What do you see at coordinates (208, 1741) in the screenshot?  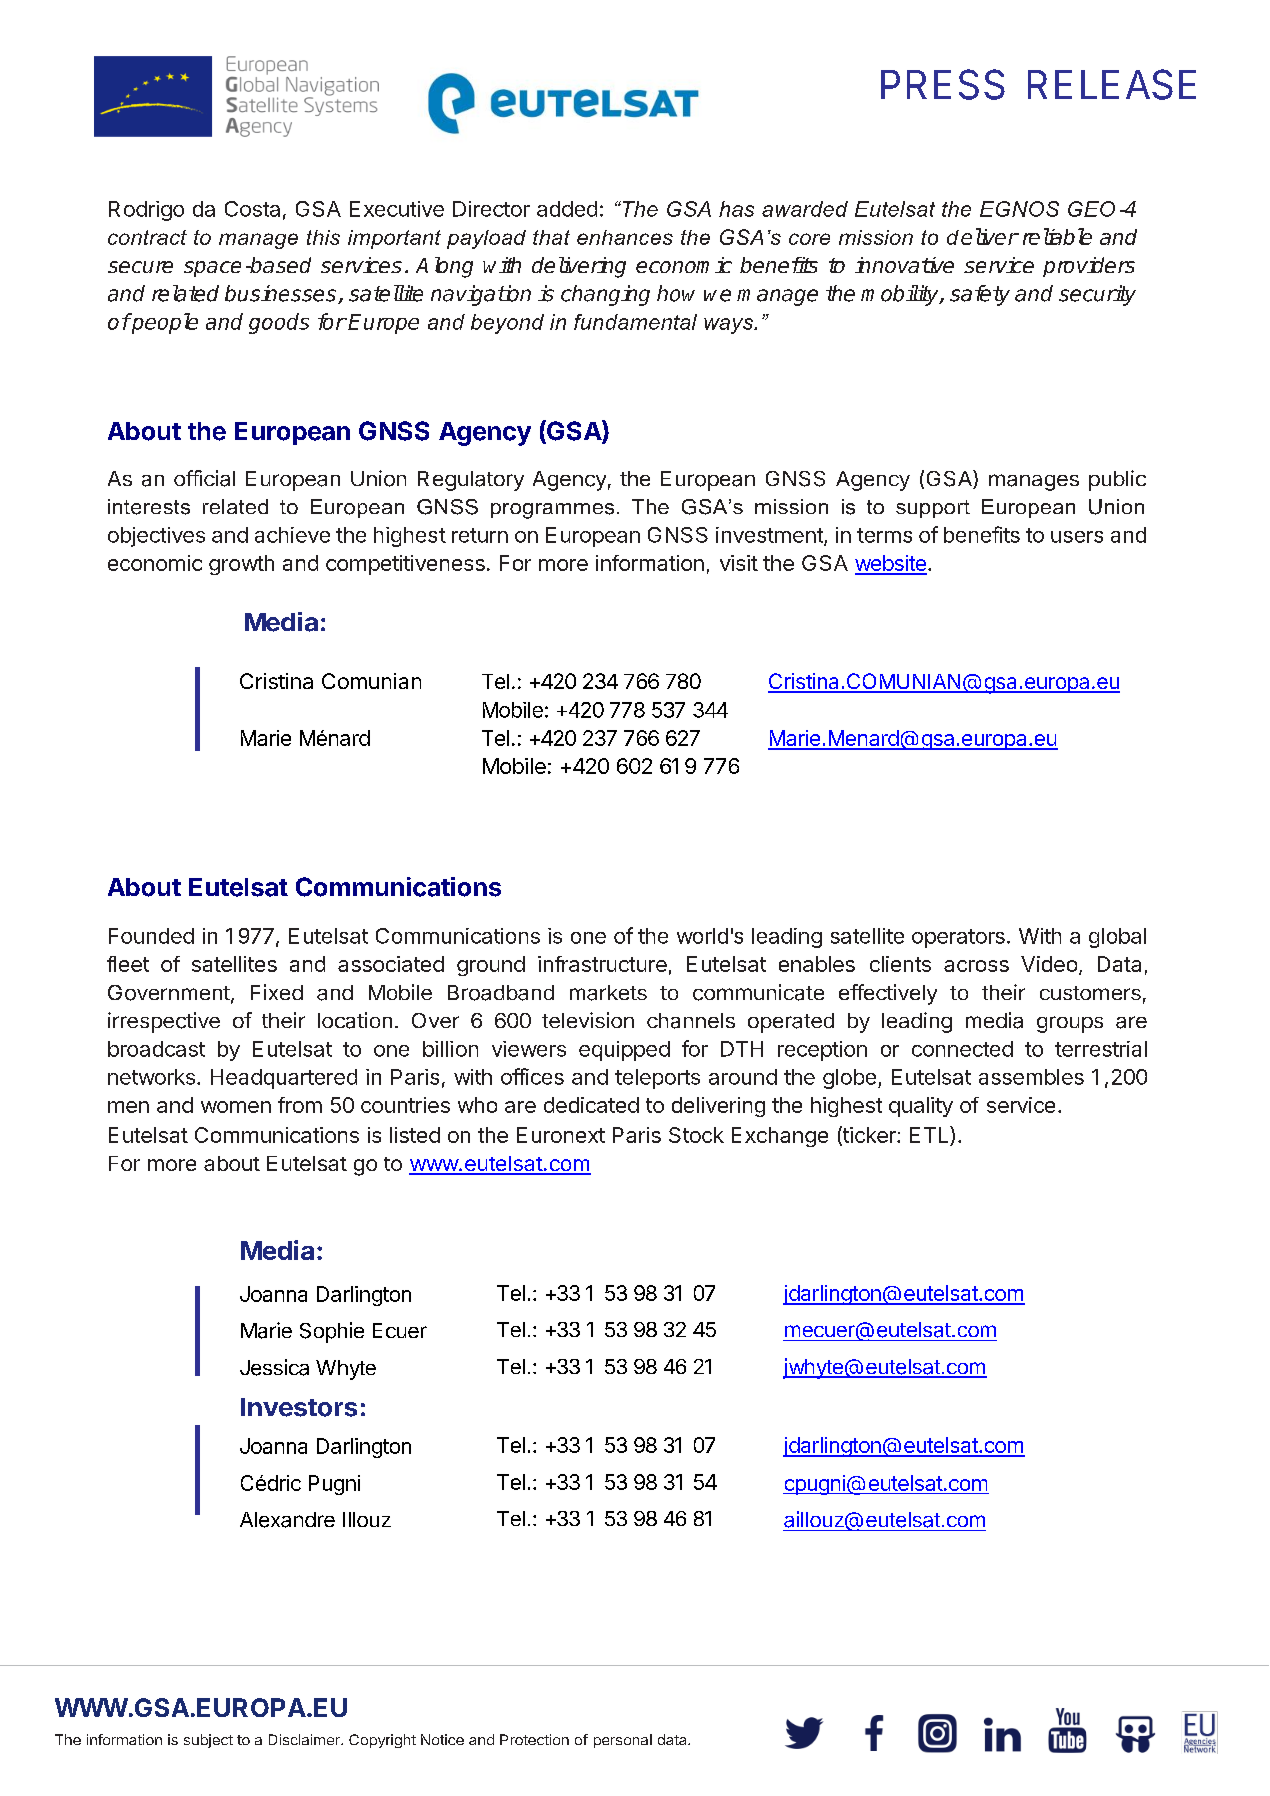 I see `subject` at bounding box center [208, 1741].
